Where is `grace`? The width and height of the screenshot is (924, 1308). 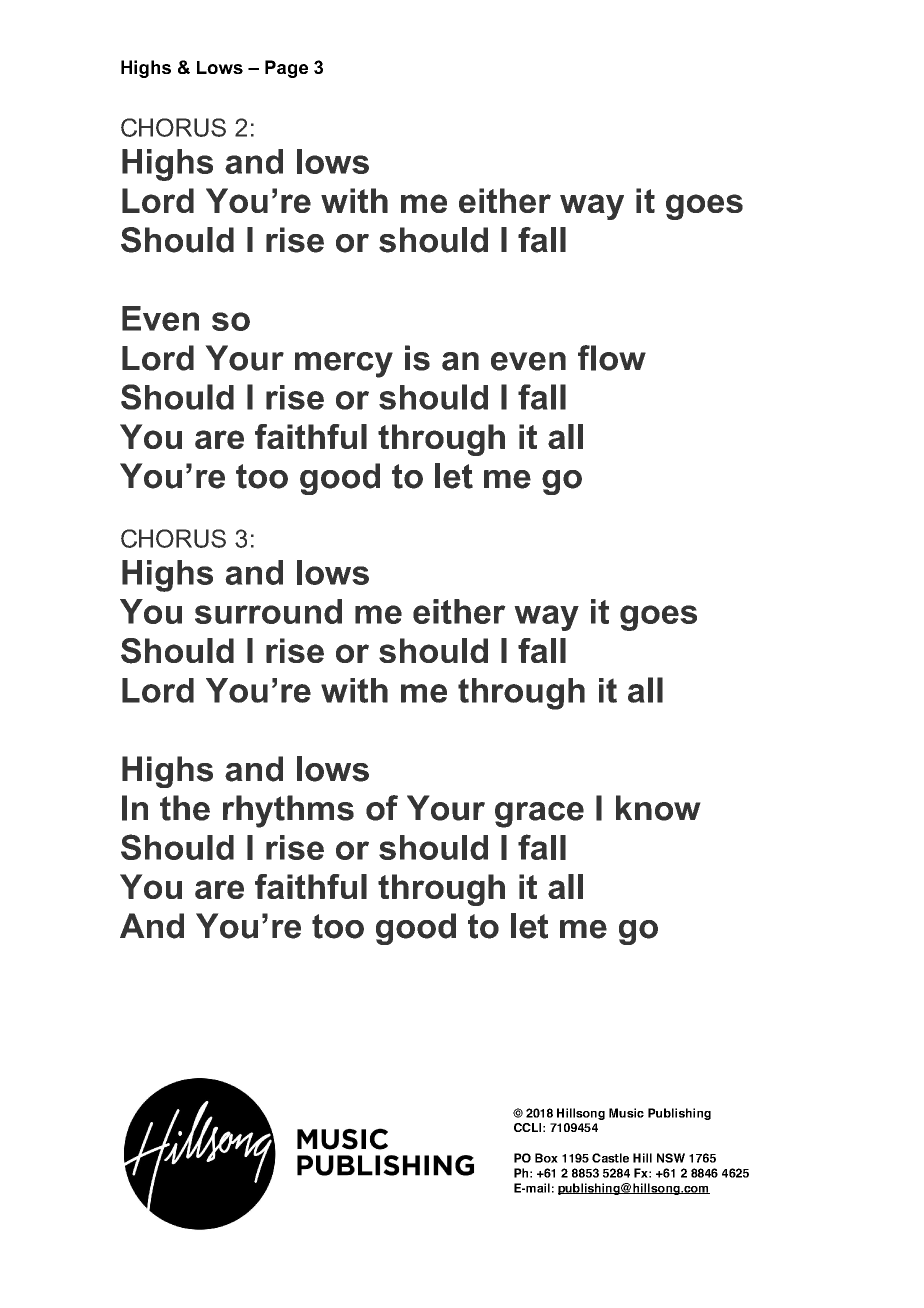 grace is located at coordinates (539, 815).
